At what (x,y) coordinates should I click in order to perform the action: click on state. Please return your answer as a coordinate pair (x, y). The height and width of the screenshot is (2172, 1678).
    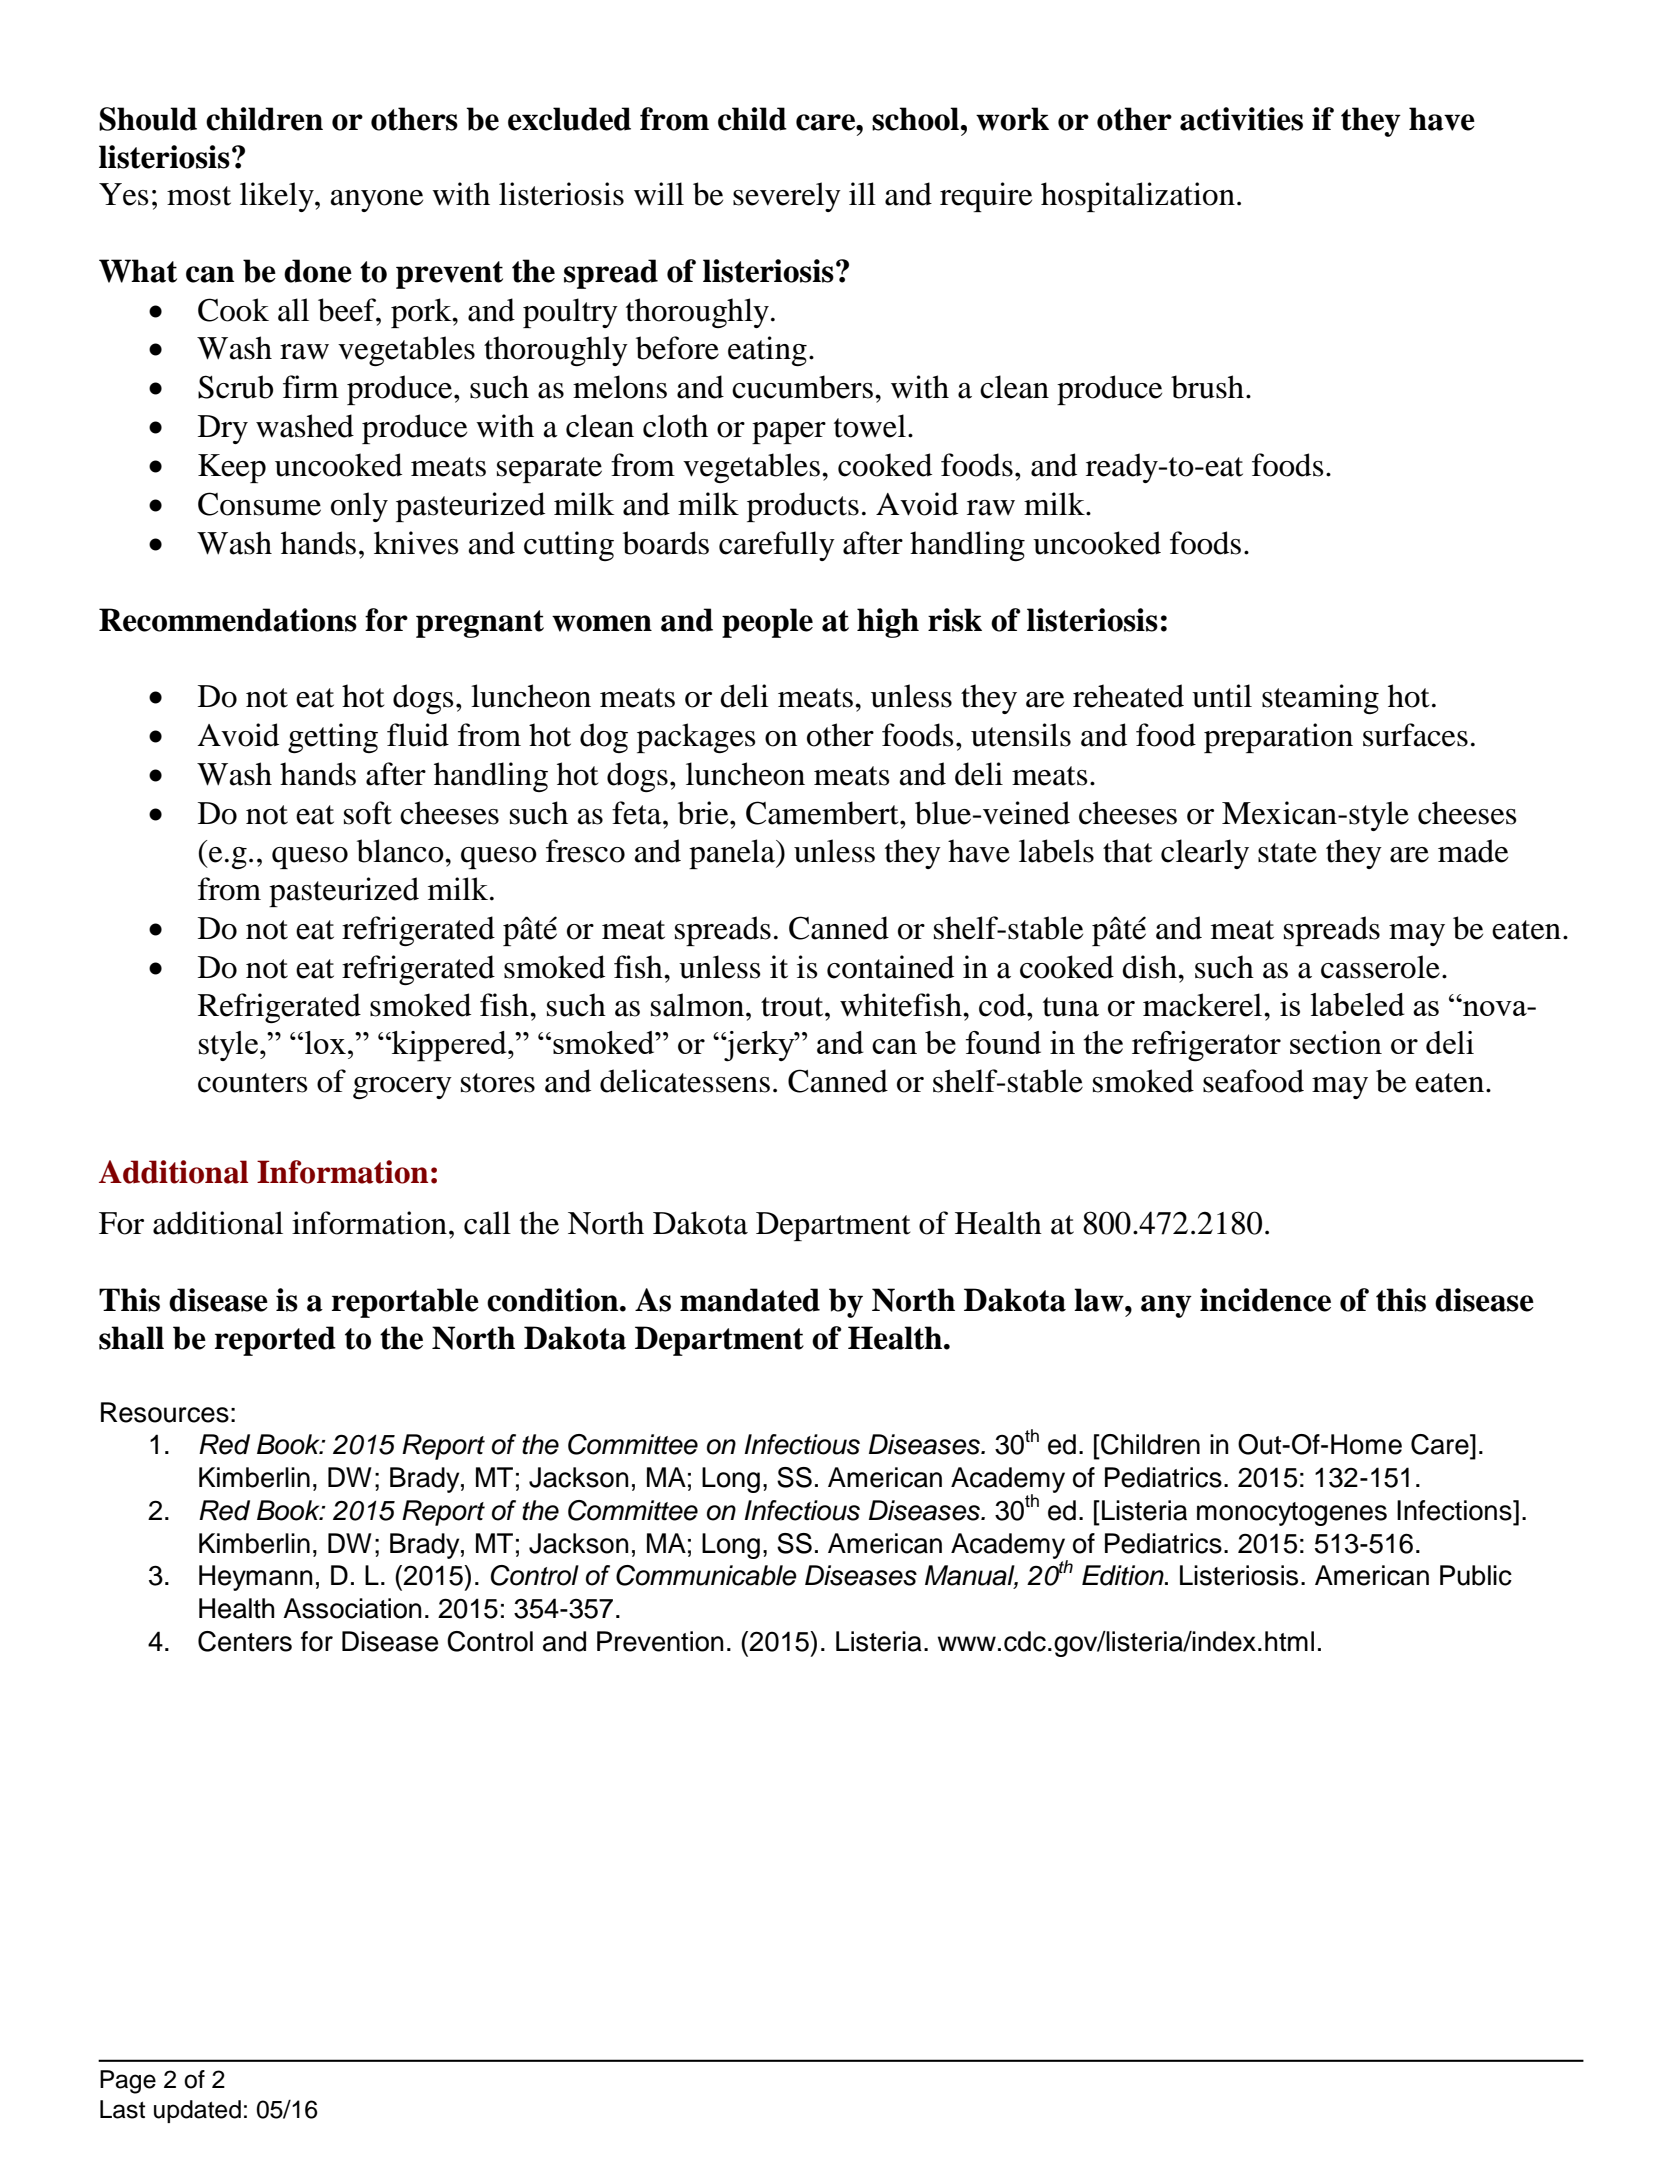
    Looking at the image, I should click on (1287, 853).
